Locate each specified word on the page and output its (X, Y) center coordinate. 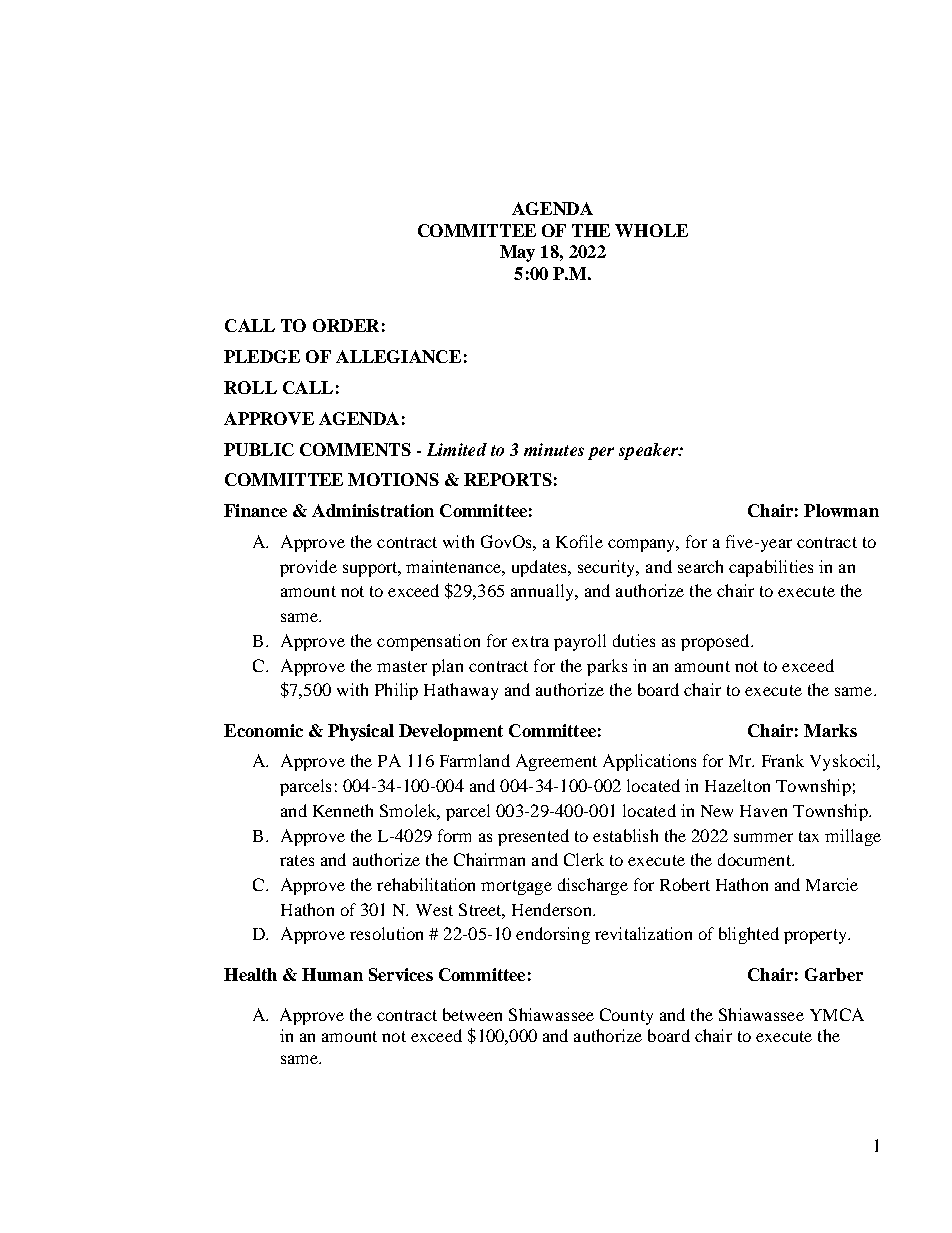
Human (332, 974)
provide (308, 568)
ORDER (346, 325)
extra (530, 641)
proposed (716, 642)
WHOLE (651, 230)
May (517, 253)
